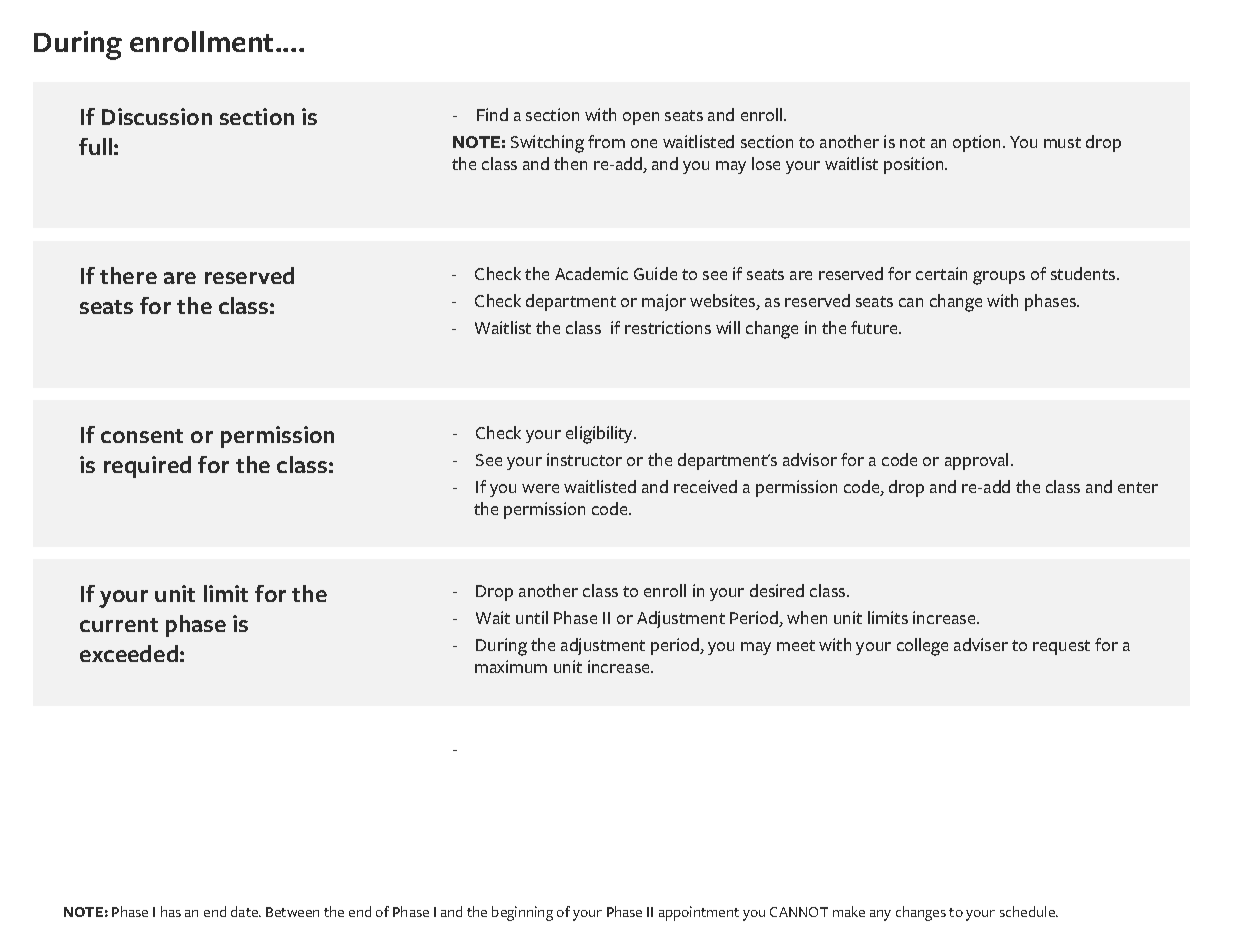 This page has height=952, width=1233. What do you see at coordinates (699, 913) in the page?
I see `appointment` at bounding box center [699, 913].
